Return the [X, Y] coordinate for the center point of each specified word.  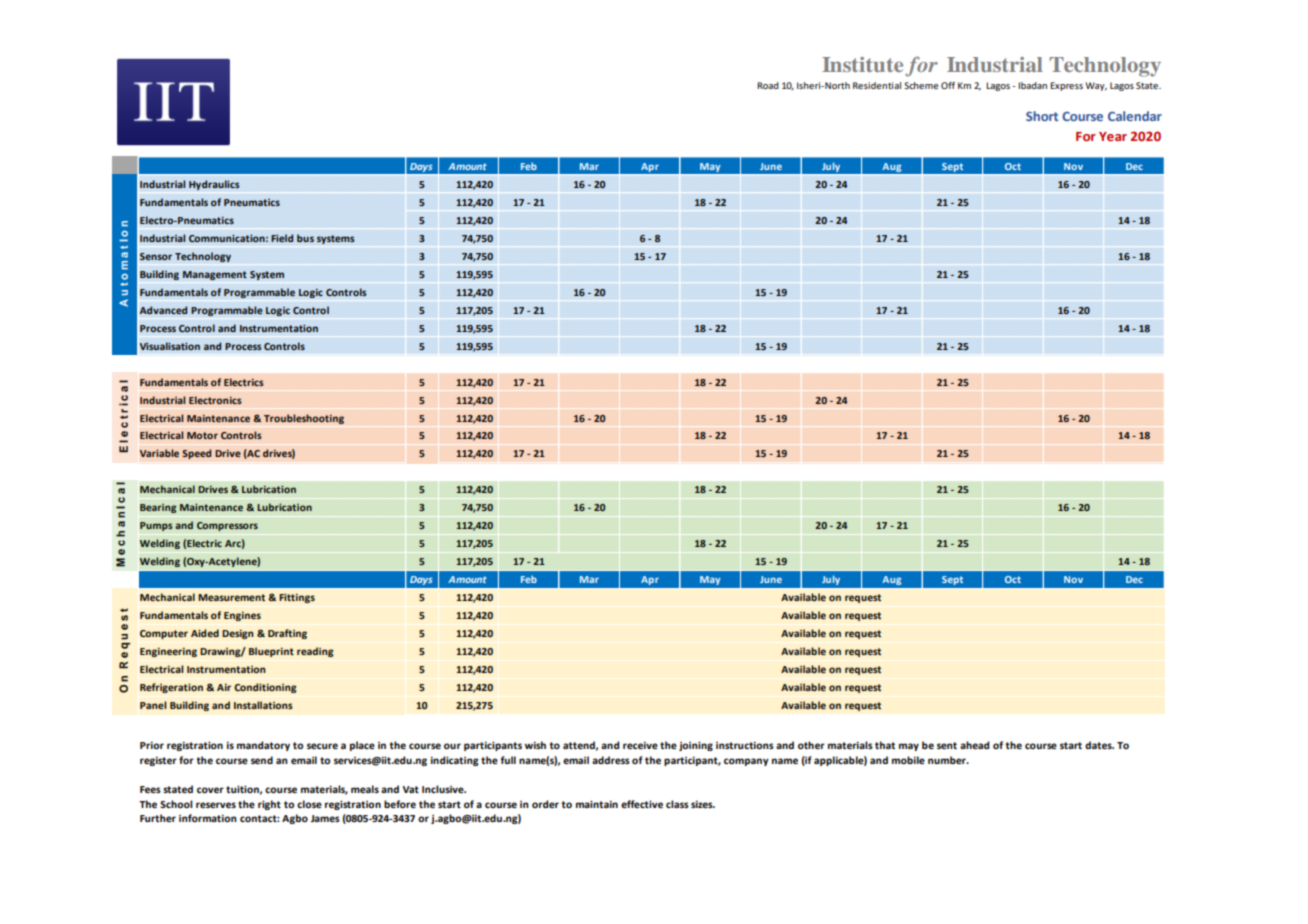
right [269, 805]
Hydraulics [214, 185]
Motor [202, 435]
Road [768, 85]
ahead [974, 745]
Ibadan [1032, 85]
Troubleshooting [304, 419]
